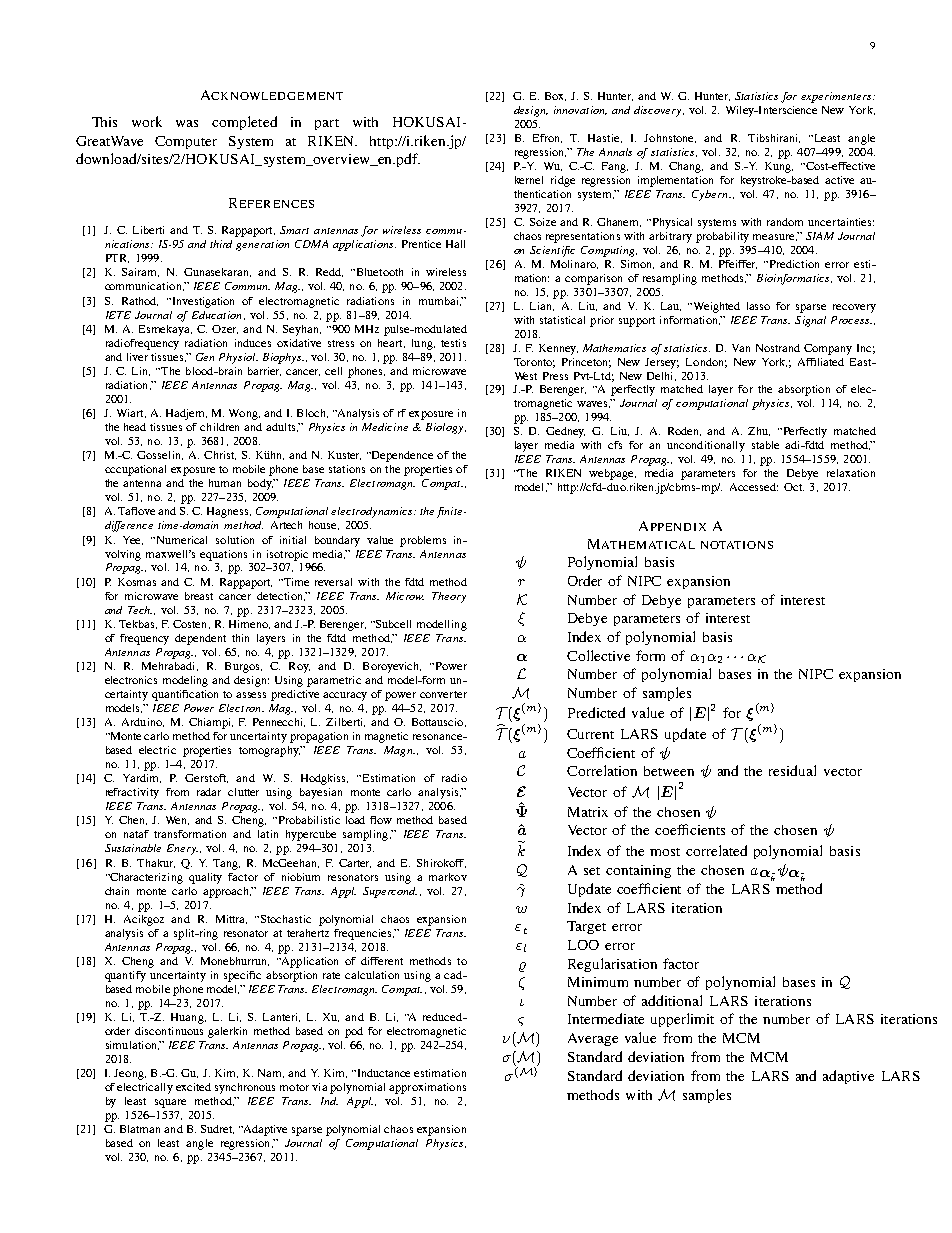 The width and height of the screenshot is (952, 1233). I want to click on Kung, so click(779, 167).
